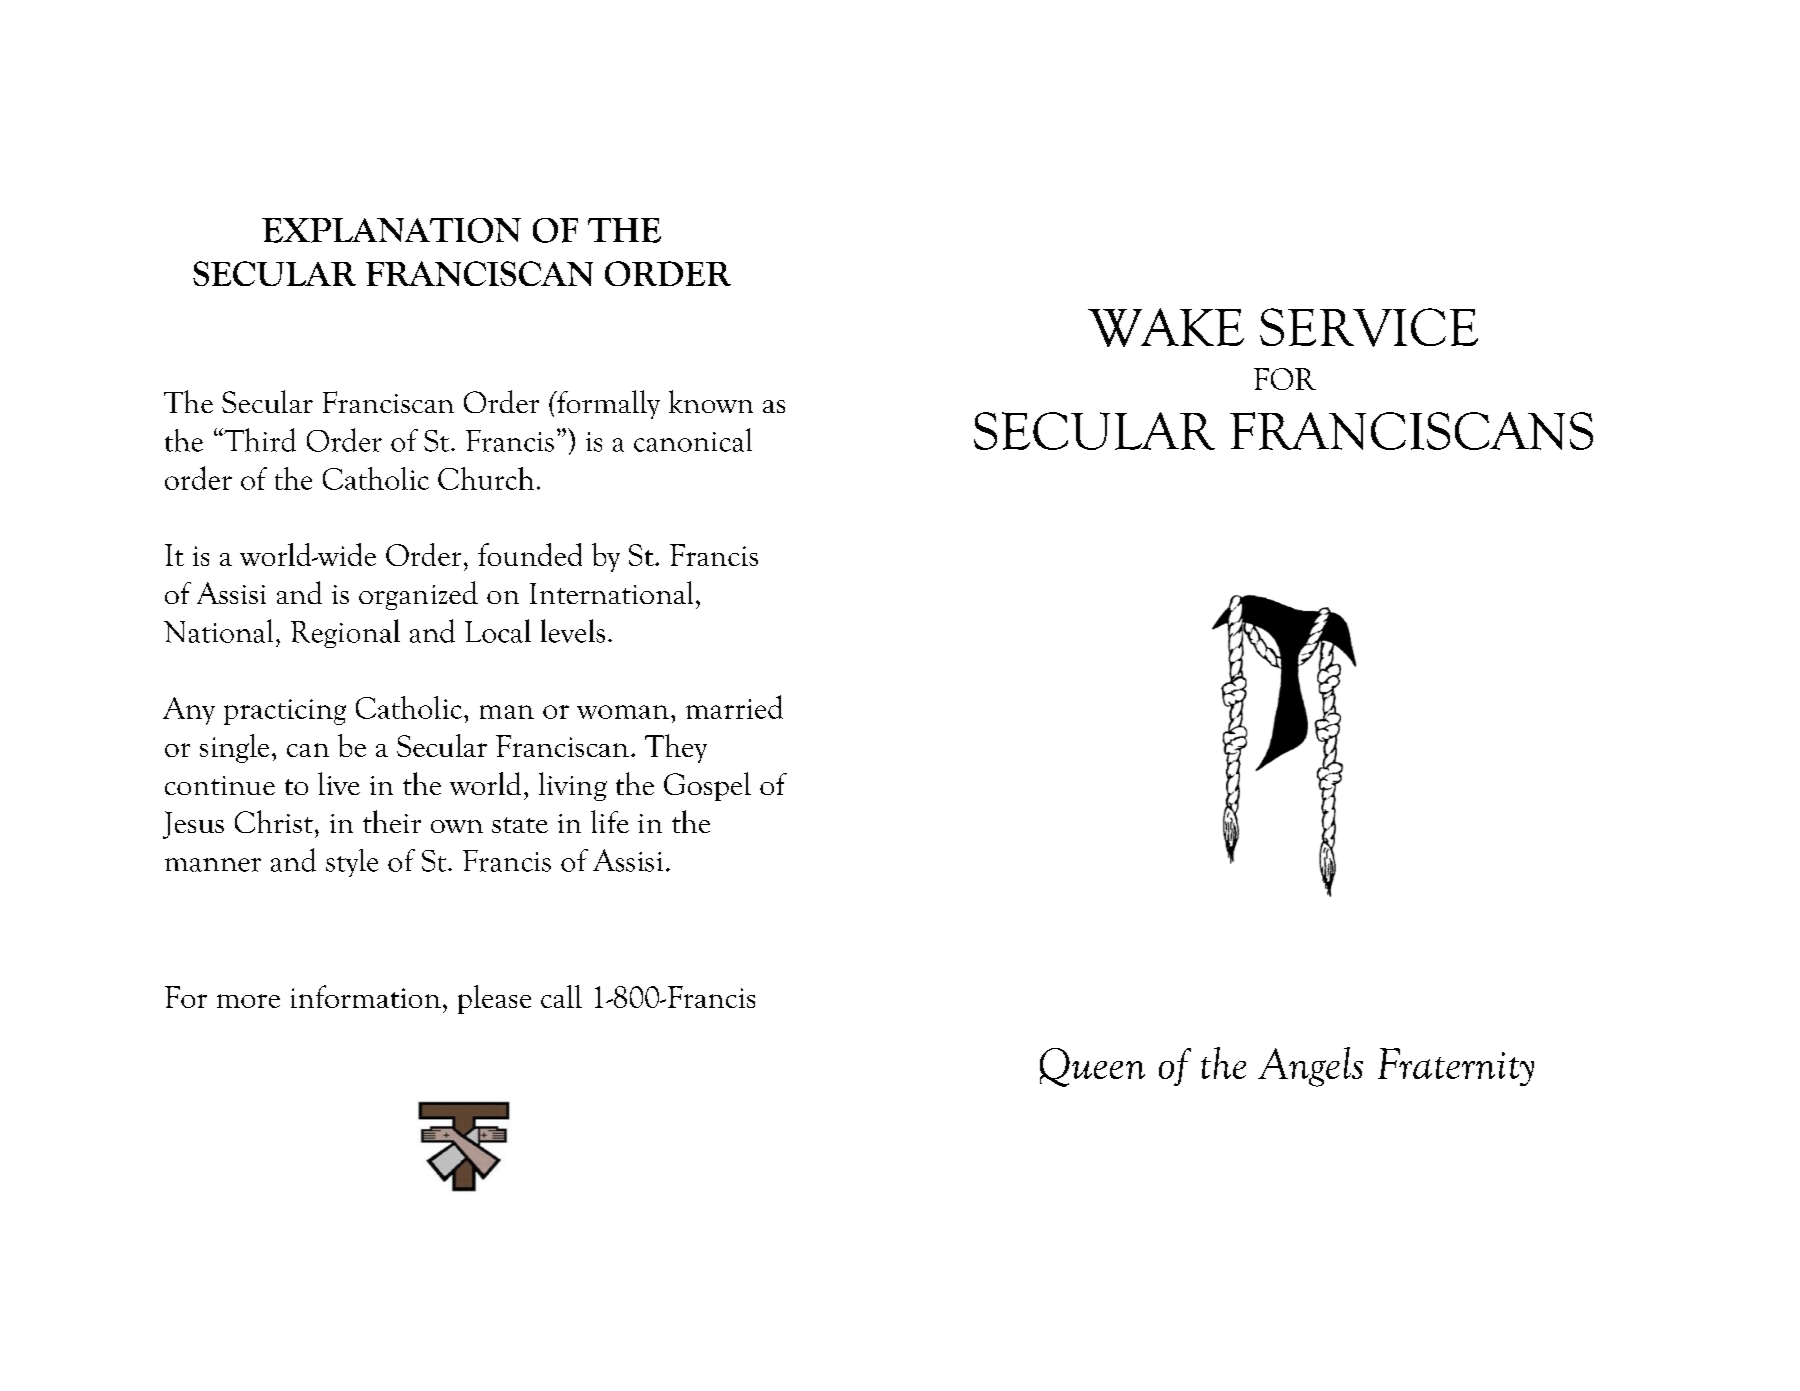  Describe the element at coordinates (711, 401) in the screenshot. I see `known` at that location.
